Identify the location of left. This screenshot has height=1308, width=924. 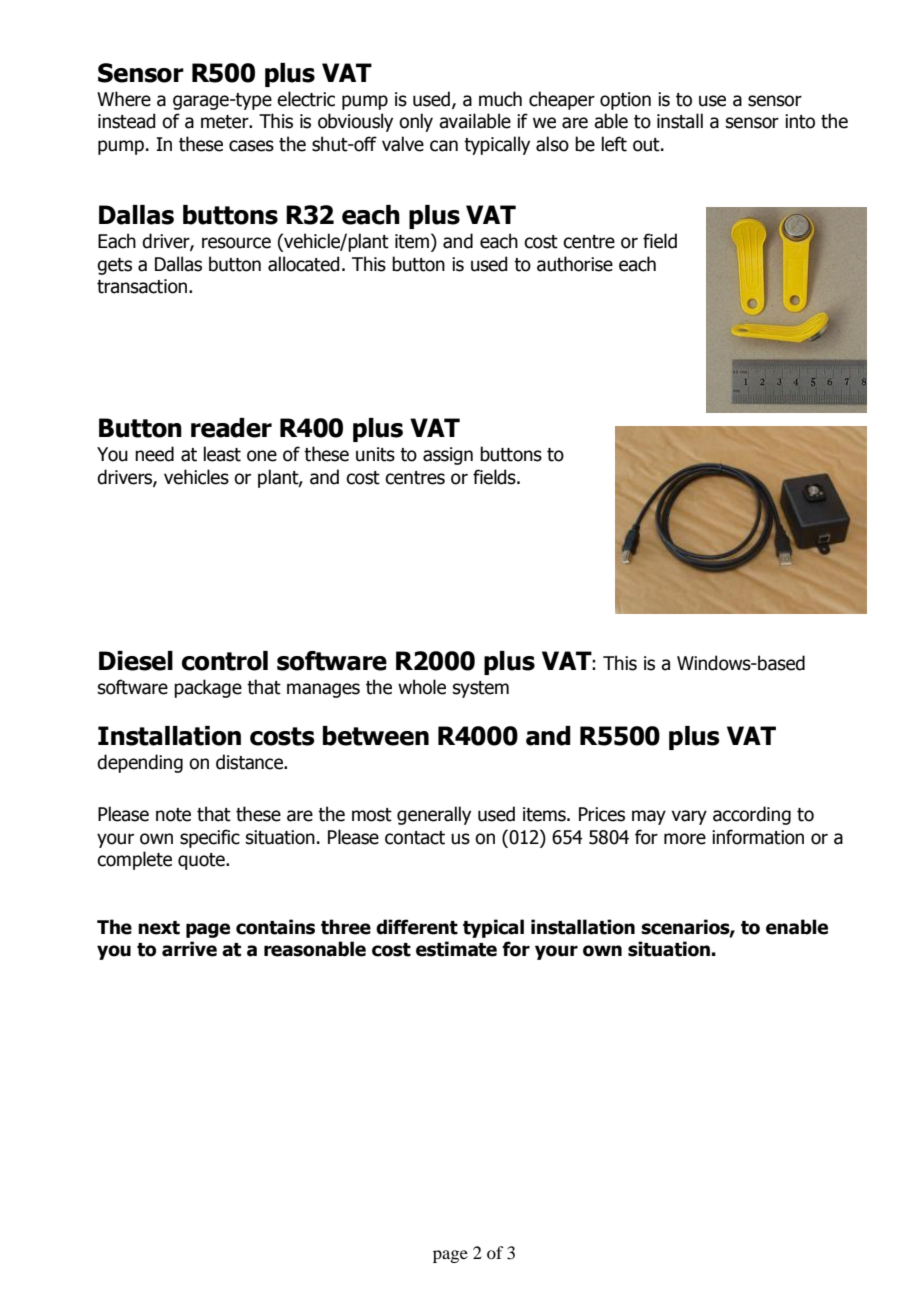
(614, 144).
